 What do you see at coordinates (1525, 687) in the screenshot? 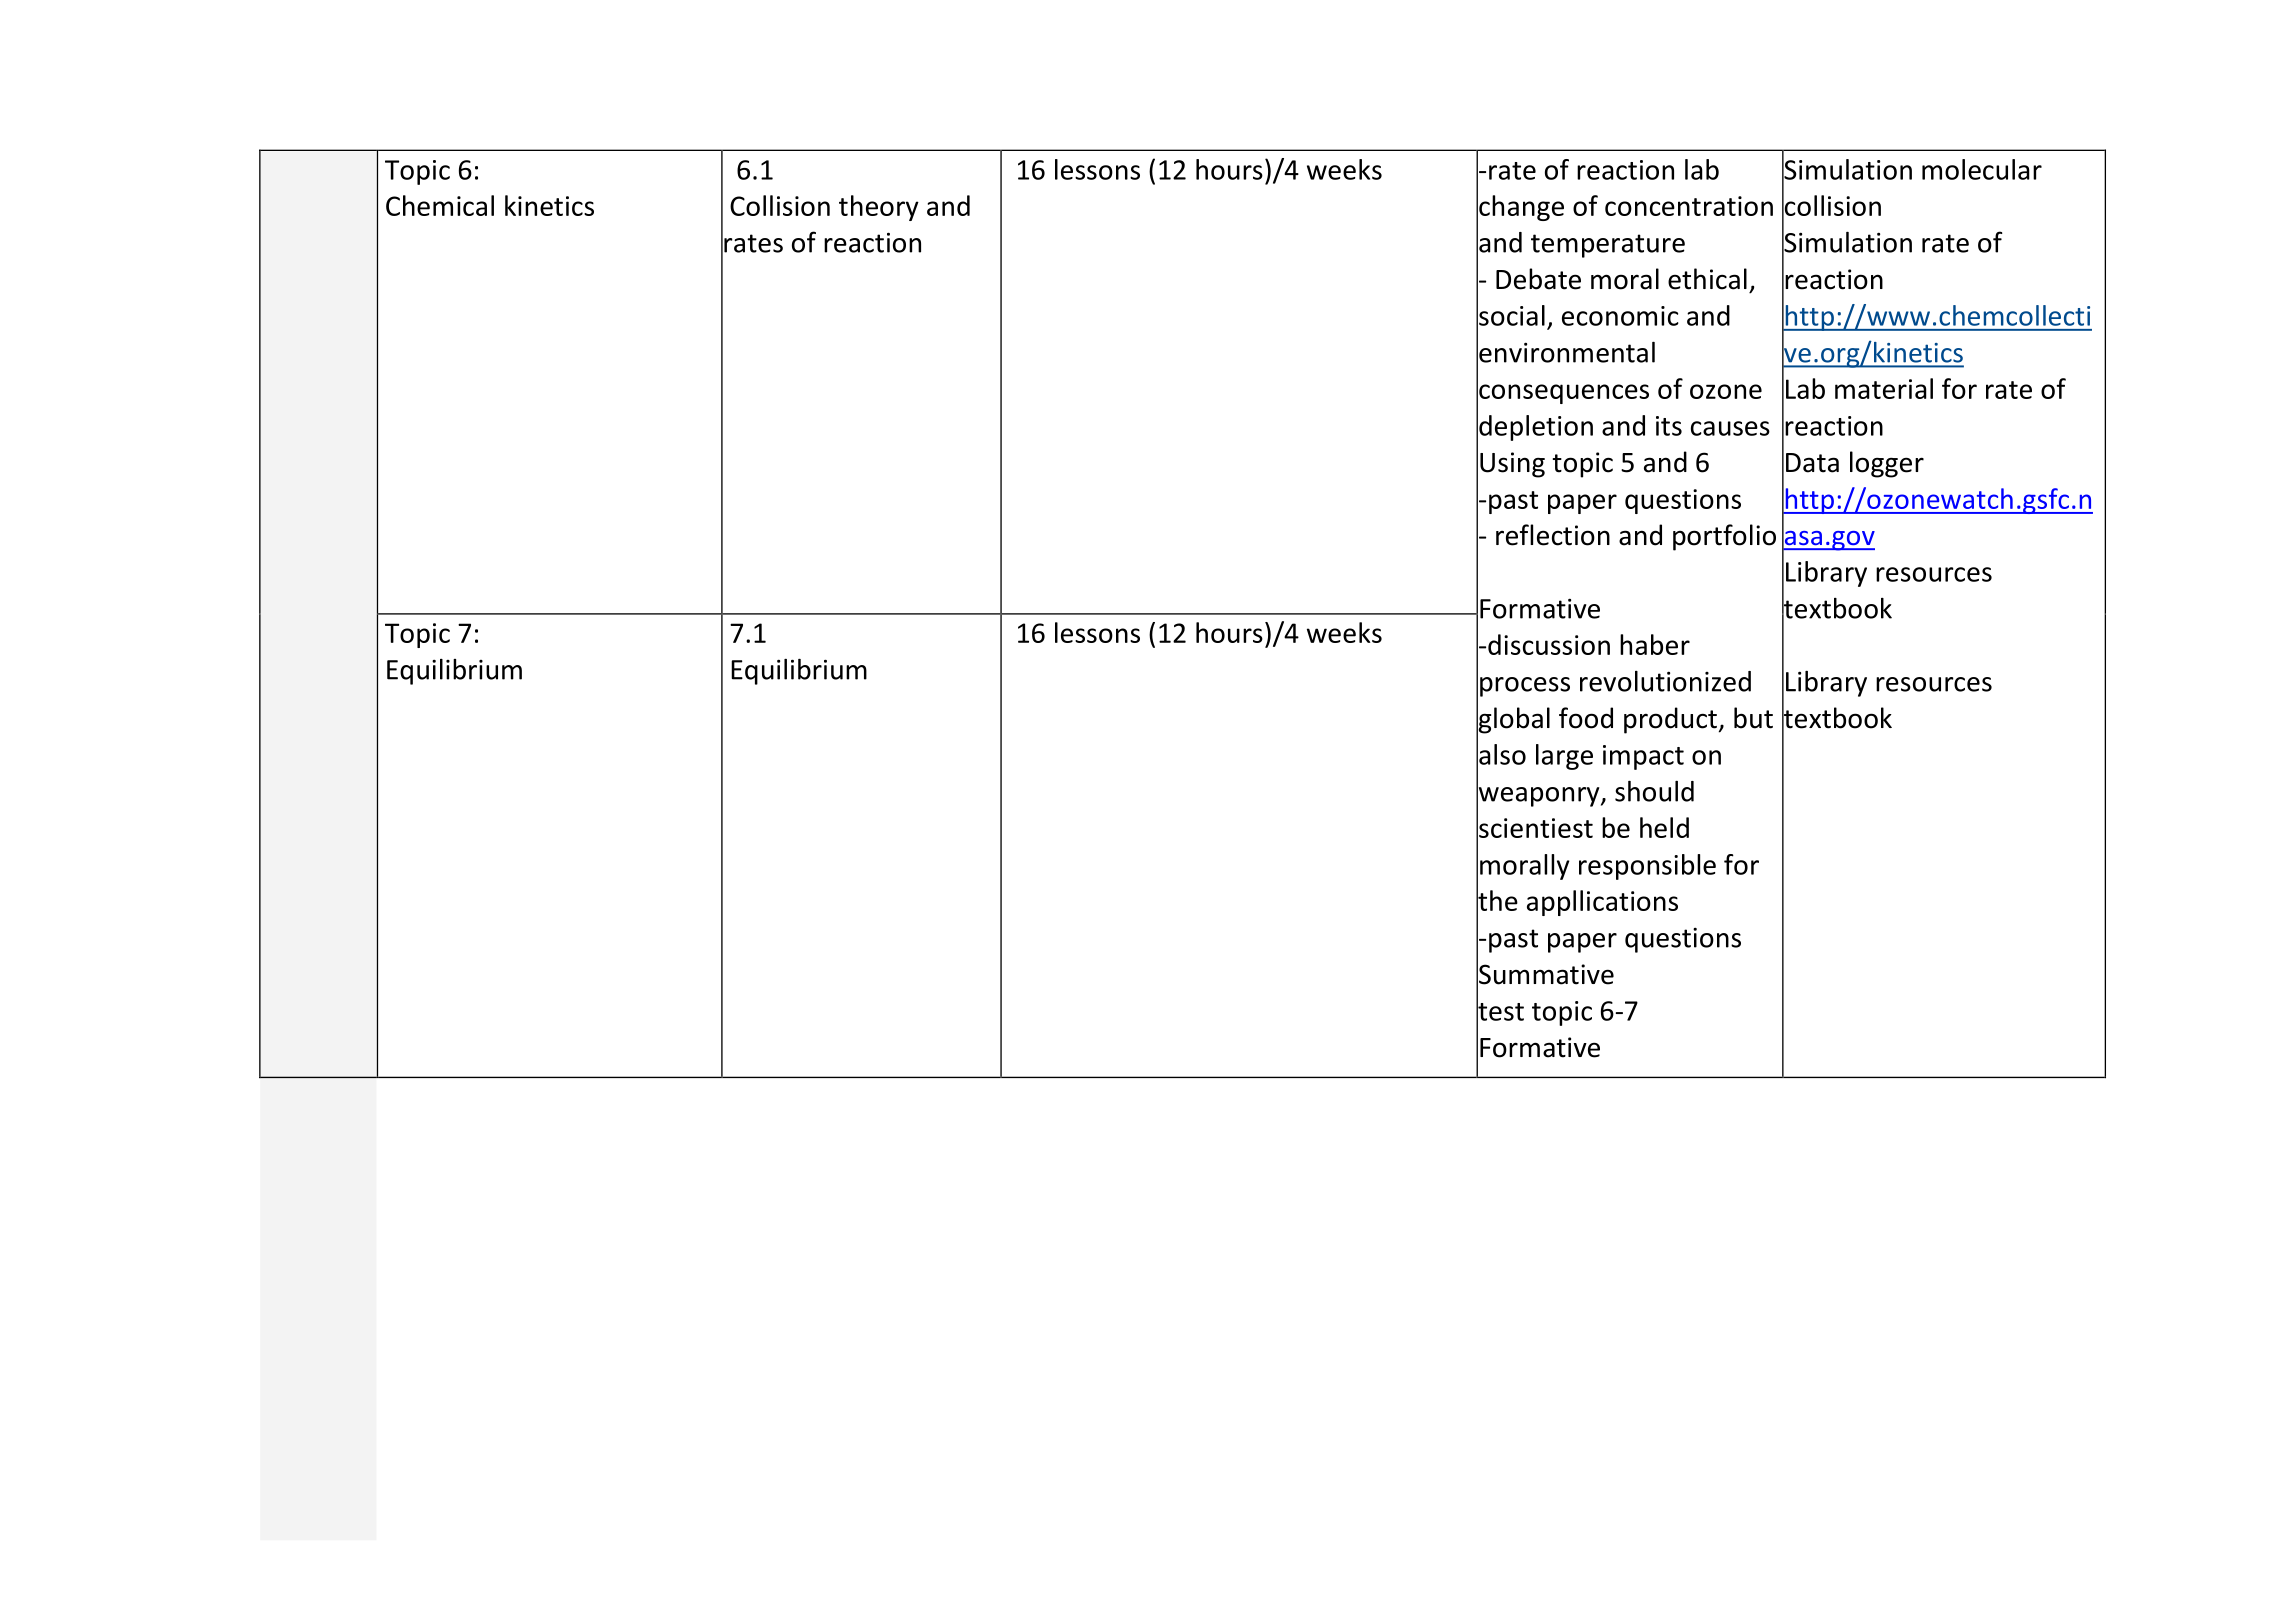
I see `process` at bounding box center [1525, 687].
